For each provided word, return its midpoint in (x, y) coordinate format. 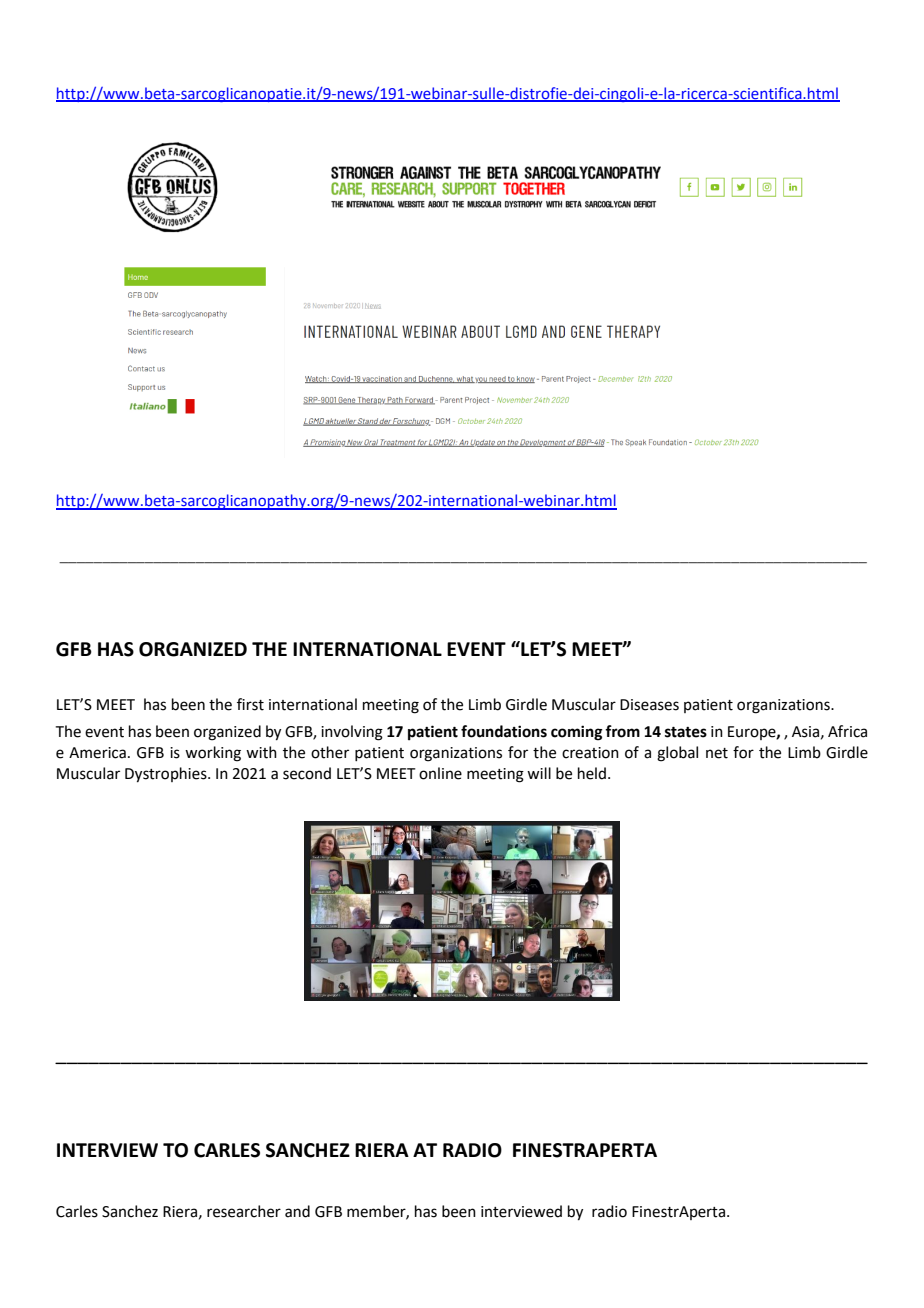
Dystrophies (167, 775)
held (592, 773)
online (440, 773)
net (717, 753)
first (250, 704)
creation (590, 753)
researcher (244, 1211)
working (213, 754)
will (539, 773)
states (686, 732)
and (297, 1211)
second (307, 773)
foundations (504, 731)
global (677, 754)
